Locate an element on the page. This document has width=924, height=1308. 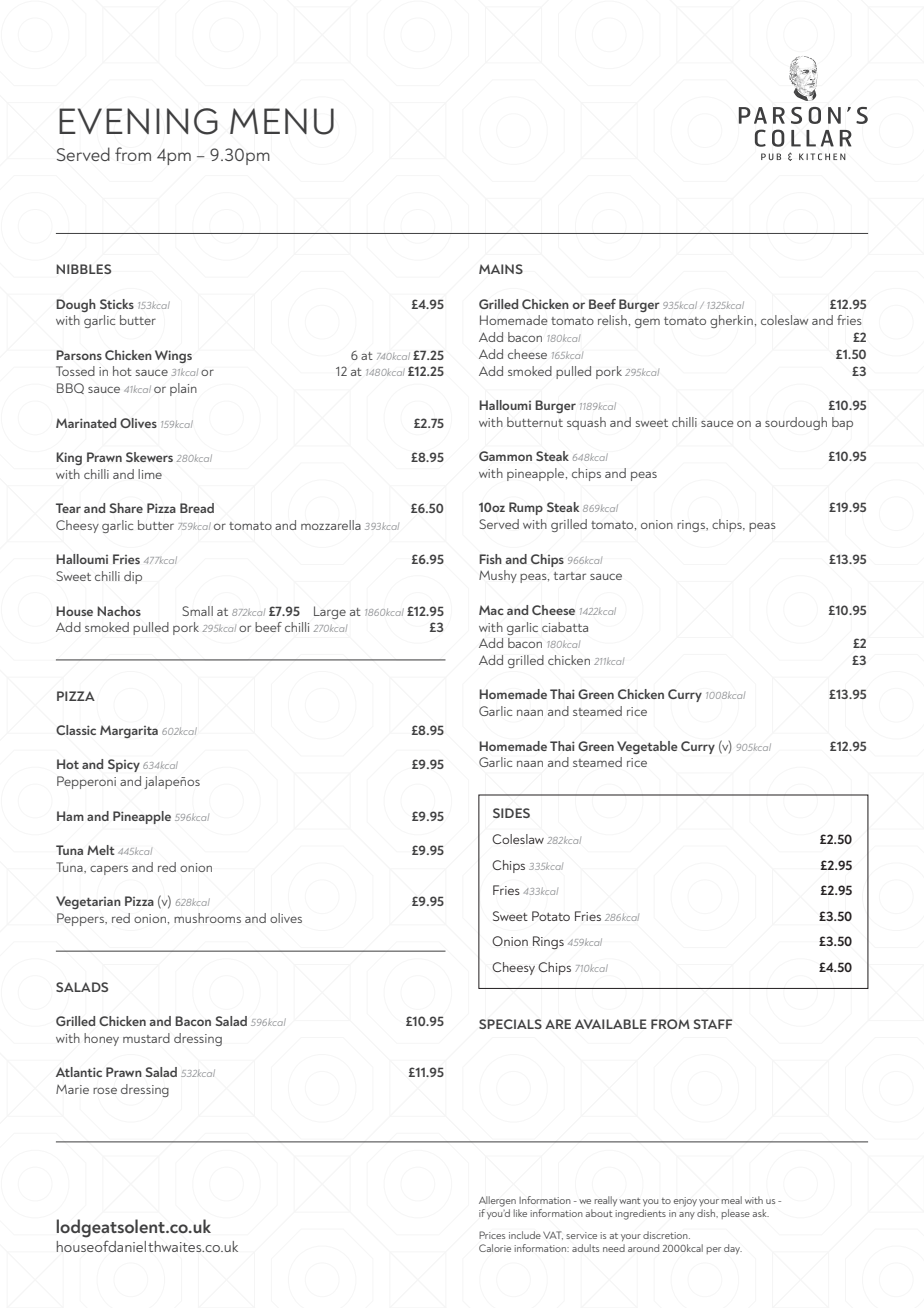
dip is located at coordinates (133, 577).
